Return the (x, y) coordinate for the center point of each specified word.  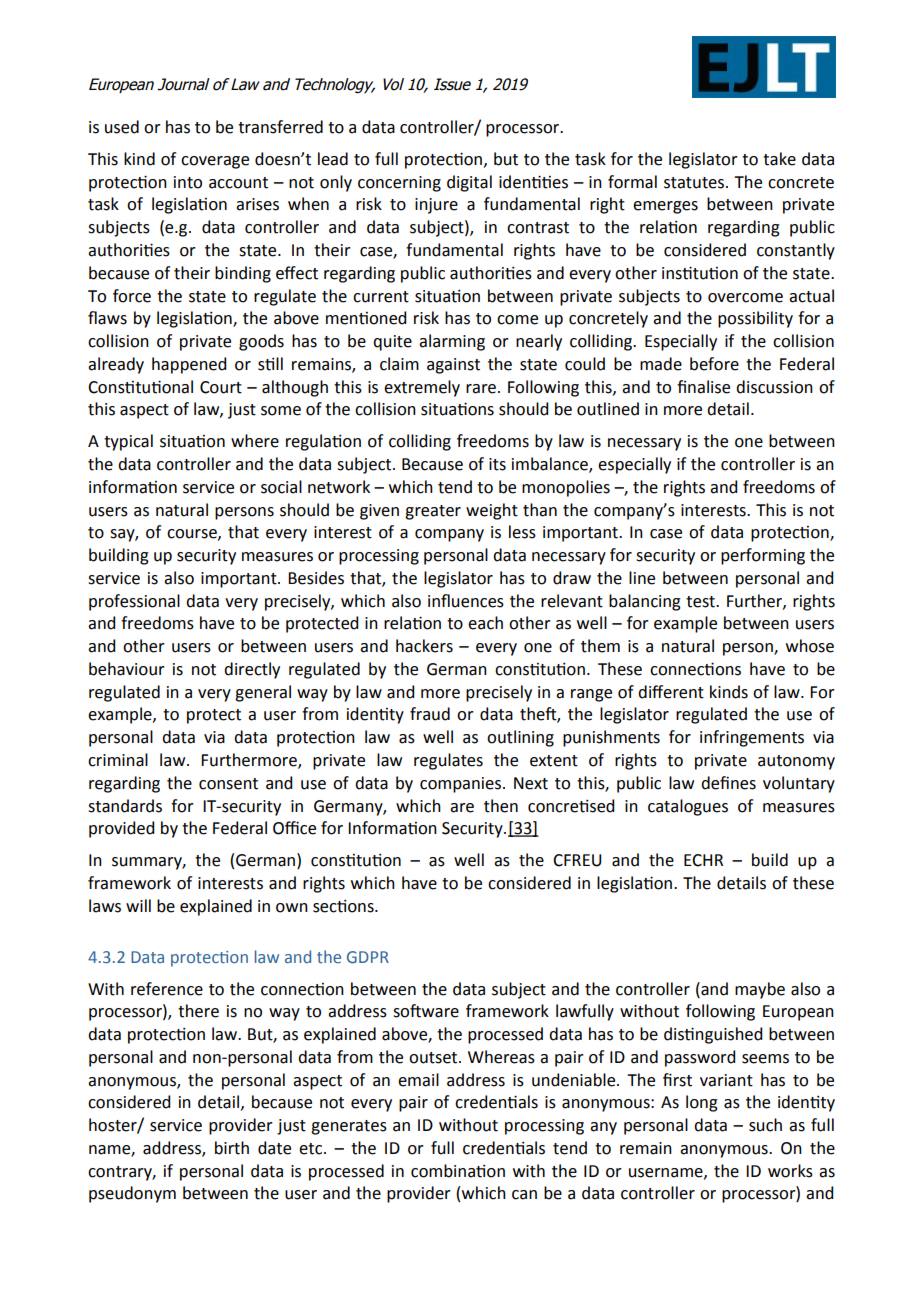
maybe (760, 990)
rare (481, 389)
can (524, 1195)
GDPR (368, 957)
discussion (774, 387)
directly (252, 670)
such (765, 1125)
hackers (424, 646)
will (138, 905)
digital (469, 183)
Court (221, 387)
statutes (695, 183)
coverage (215, 162)
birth (232, 1148)
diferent (671, 692)
